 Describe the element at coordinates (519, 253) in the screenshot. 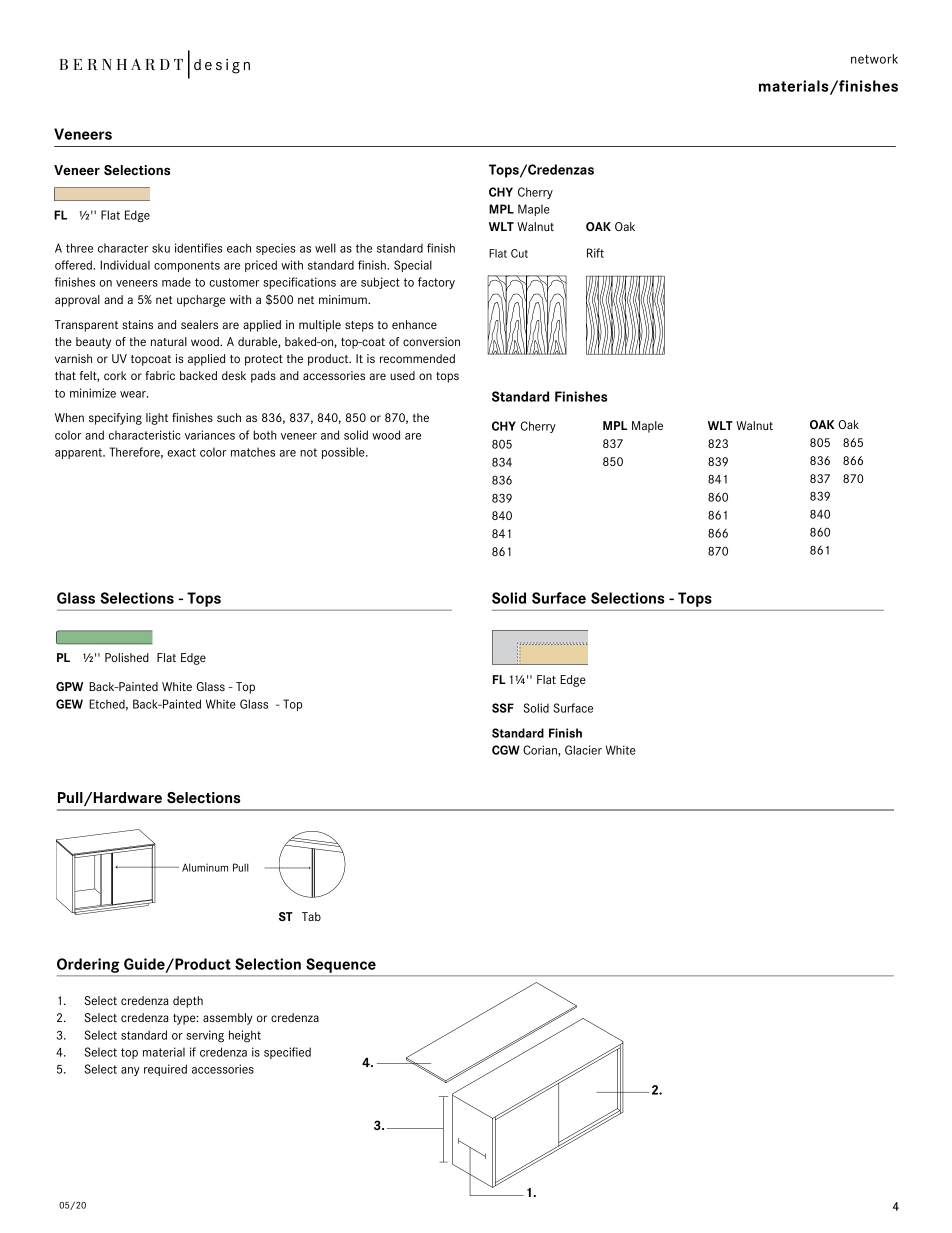

I see `Cut` at that location.
